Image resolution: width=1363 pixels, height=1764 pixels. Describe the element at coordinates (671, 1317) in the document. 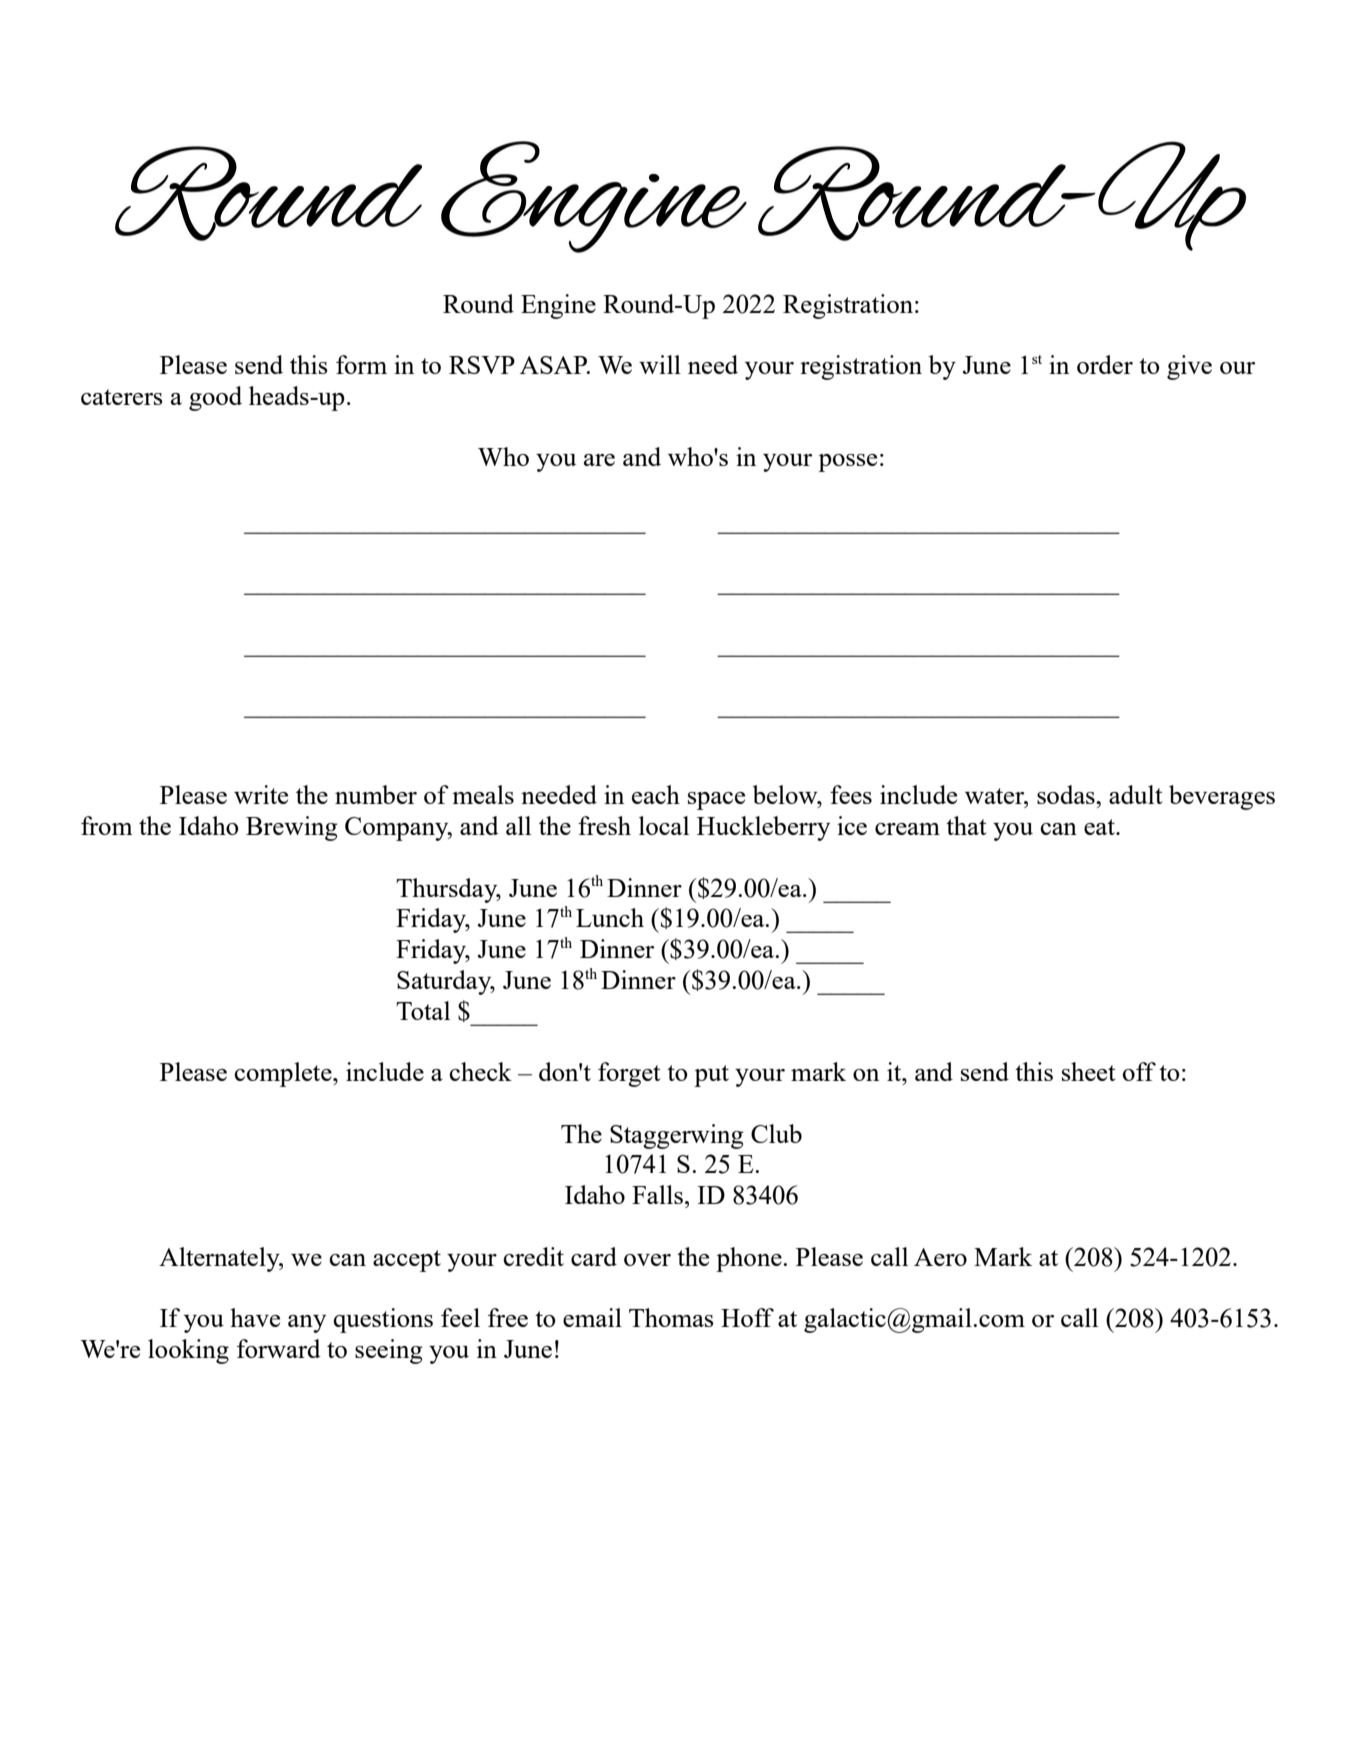

I see `Thomas` at that location.
